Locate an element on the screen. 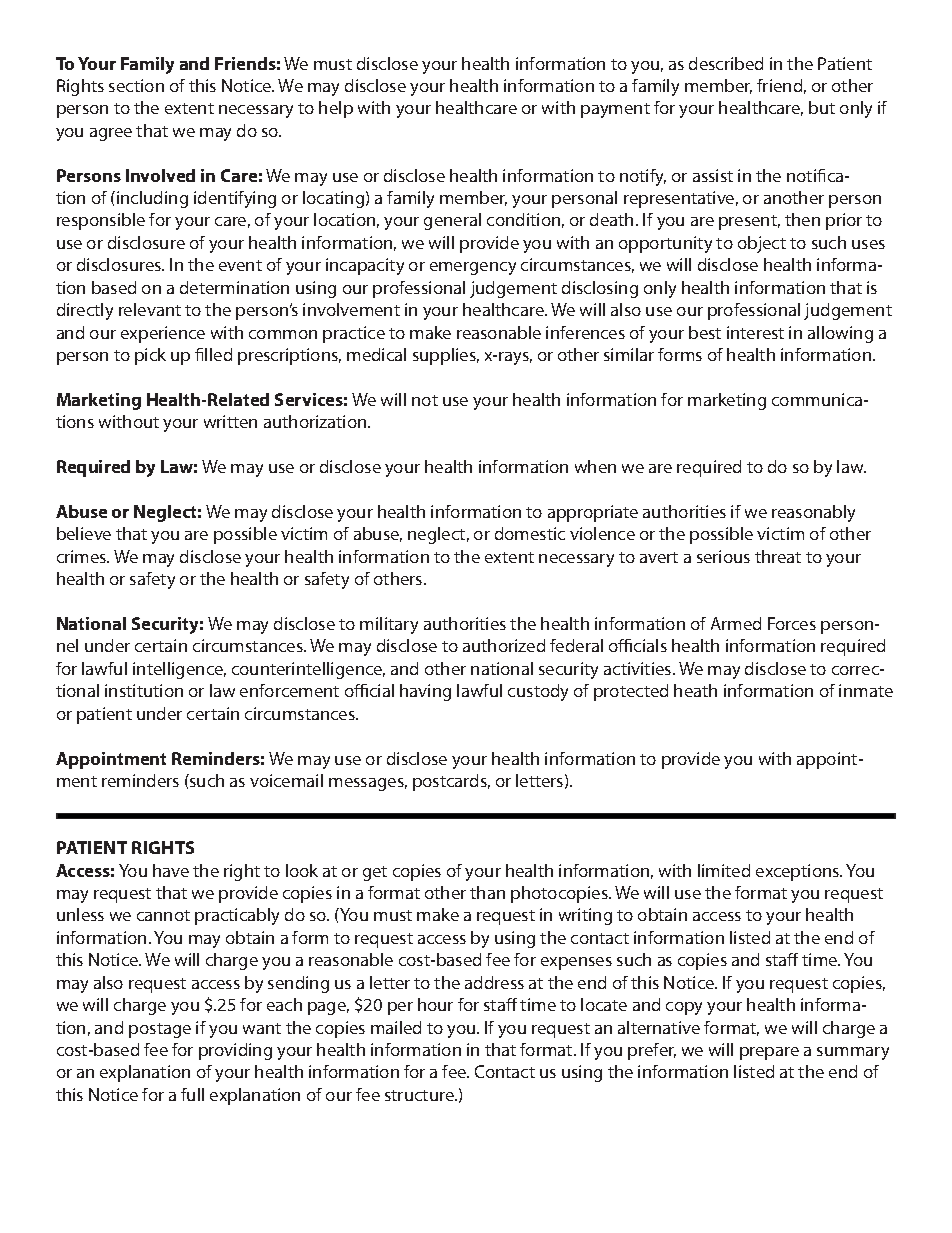 This screenshot has height=1233, width=952. full is located at coordinates (192, 1094).
